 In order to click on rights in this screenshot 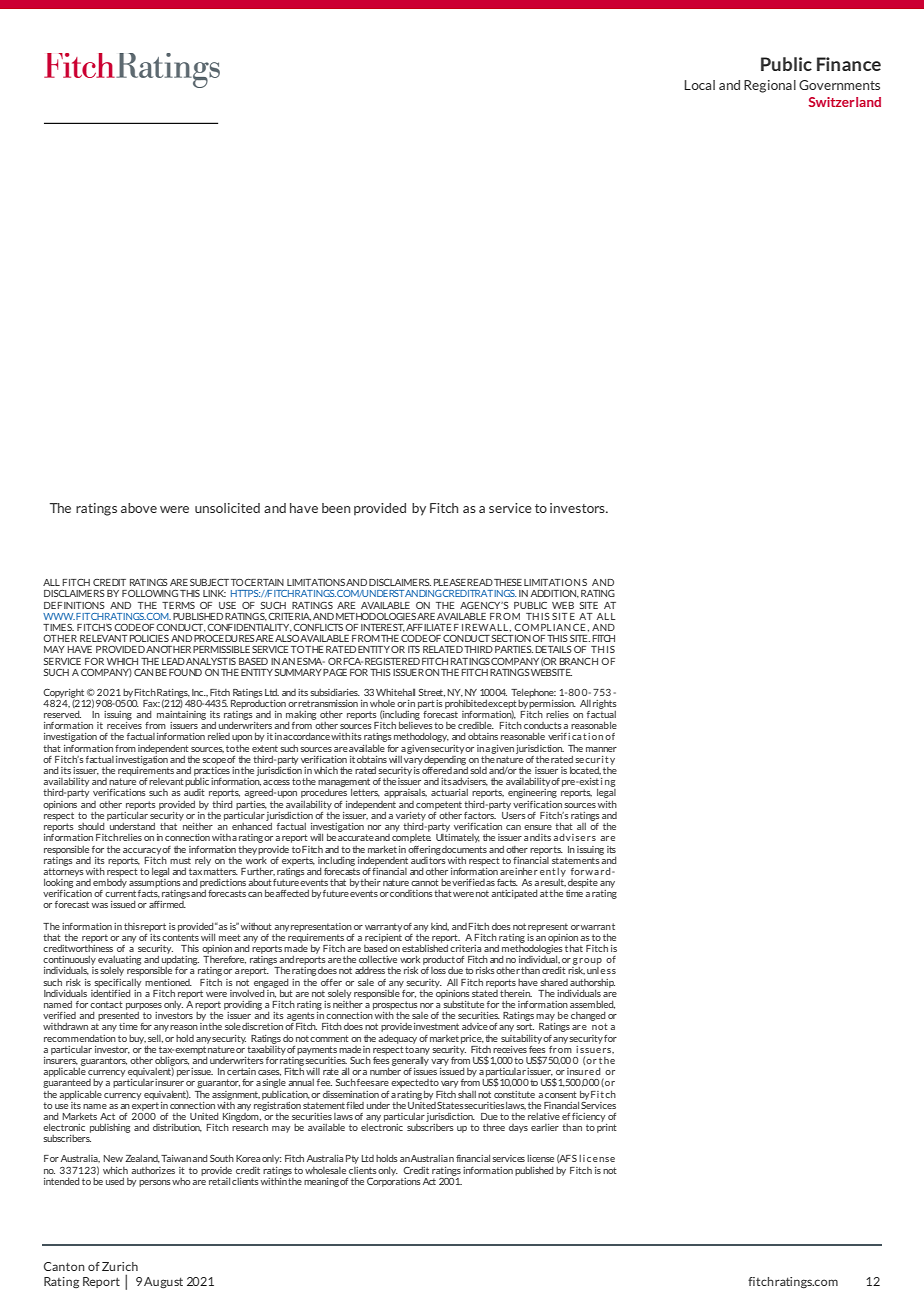, I will do `click(605, 704)`.
